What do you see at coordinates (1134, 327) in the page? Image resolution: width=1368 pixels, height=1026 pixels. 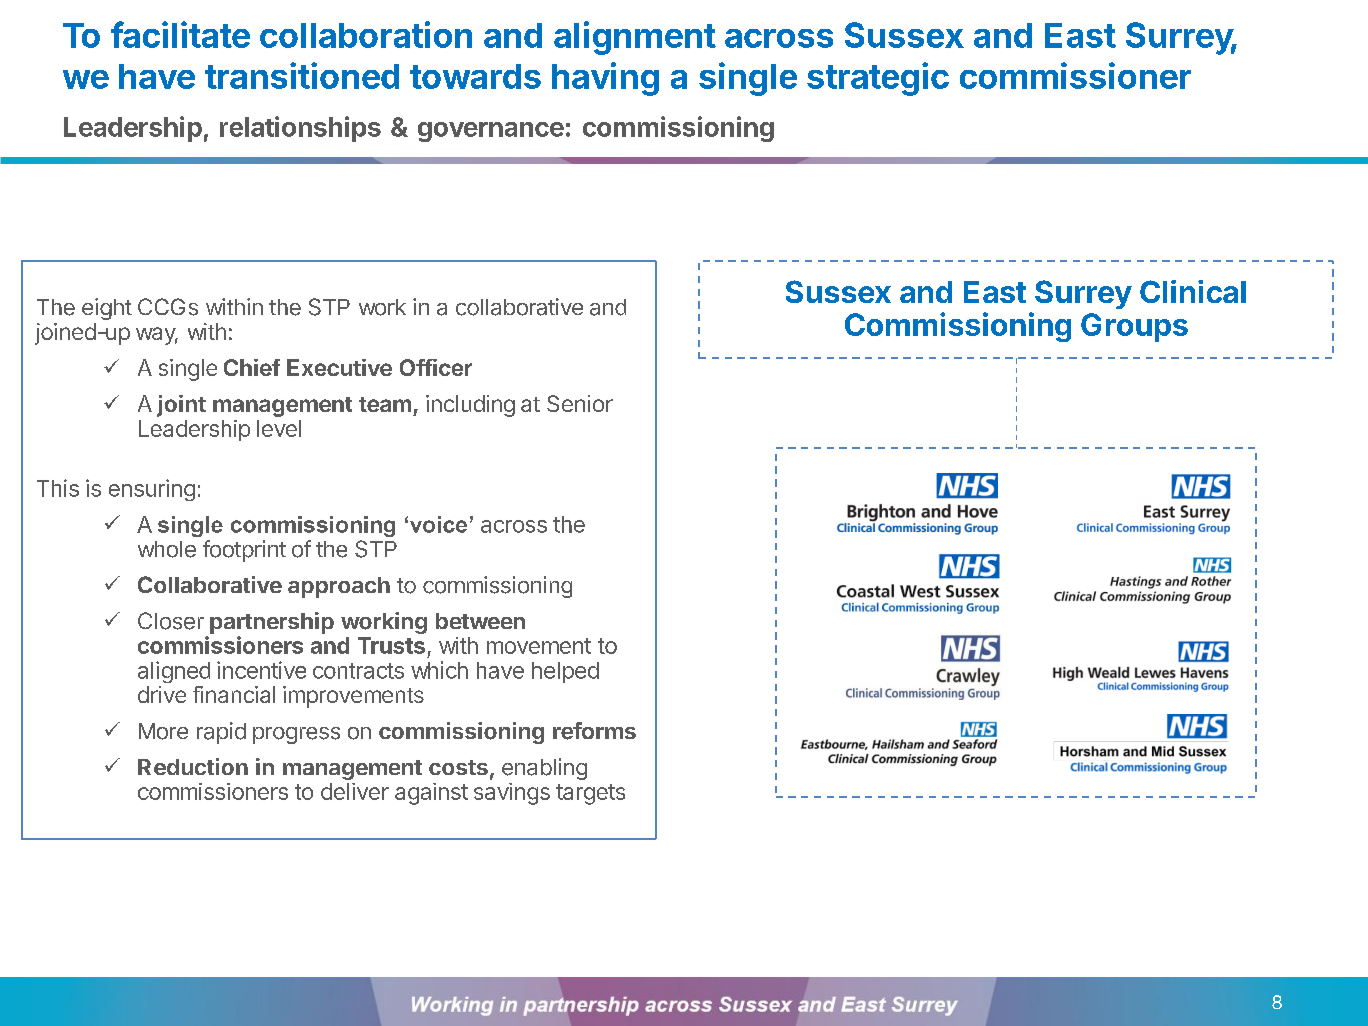 I see `Groups` at bounding box center [1134, 327].
